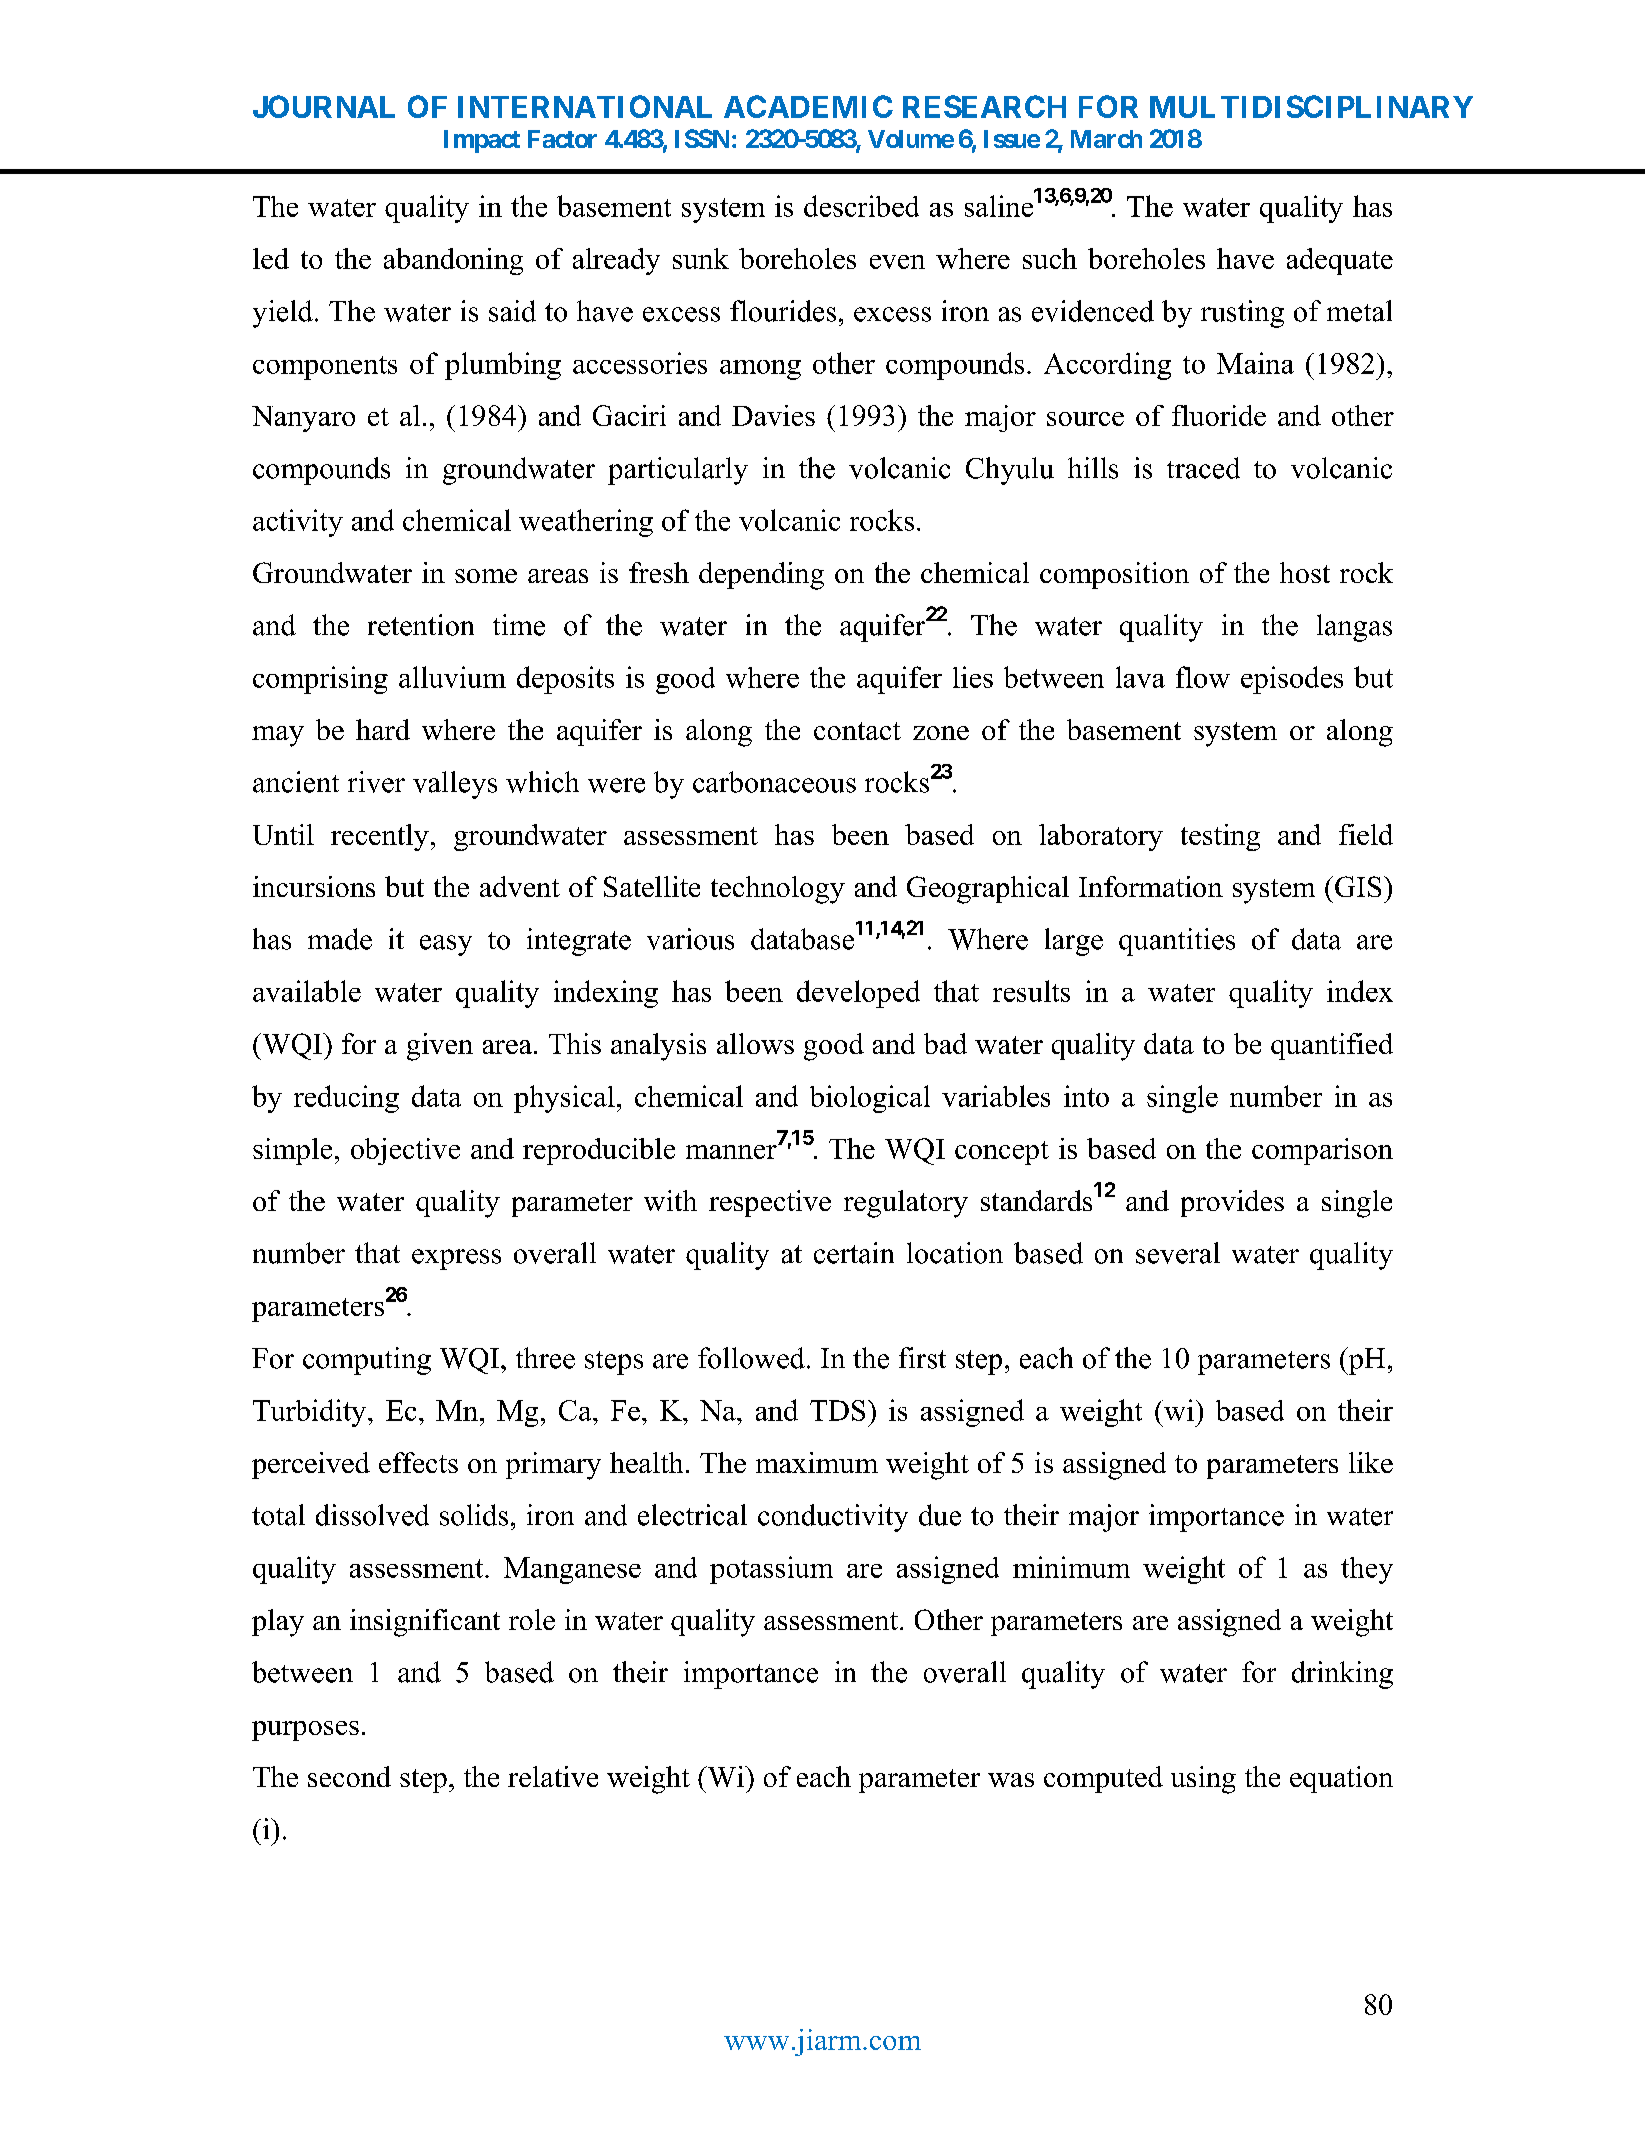 This screenshot has width=1645, height=2129. What do you see at coordinates (808, 106) in the screenshot?
I see `ACADEMIC` at bounding box center [808, 106].
